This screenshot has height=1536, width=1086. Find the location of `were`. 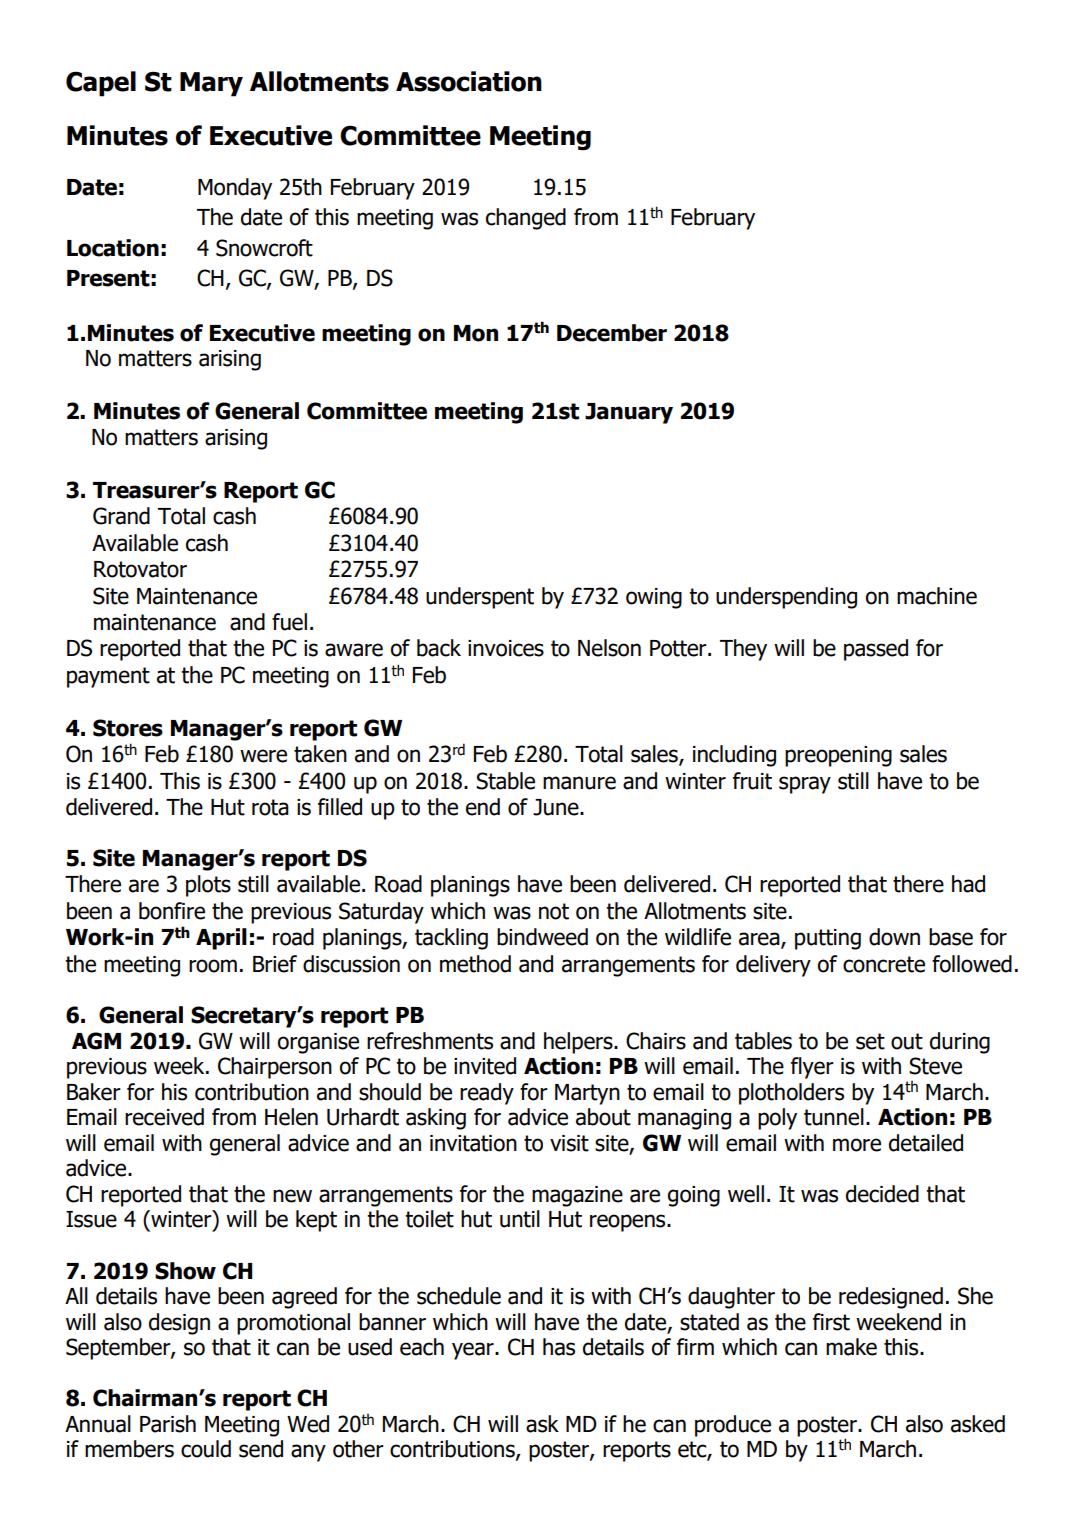

were is located at coordinates (263, 756).
